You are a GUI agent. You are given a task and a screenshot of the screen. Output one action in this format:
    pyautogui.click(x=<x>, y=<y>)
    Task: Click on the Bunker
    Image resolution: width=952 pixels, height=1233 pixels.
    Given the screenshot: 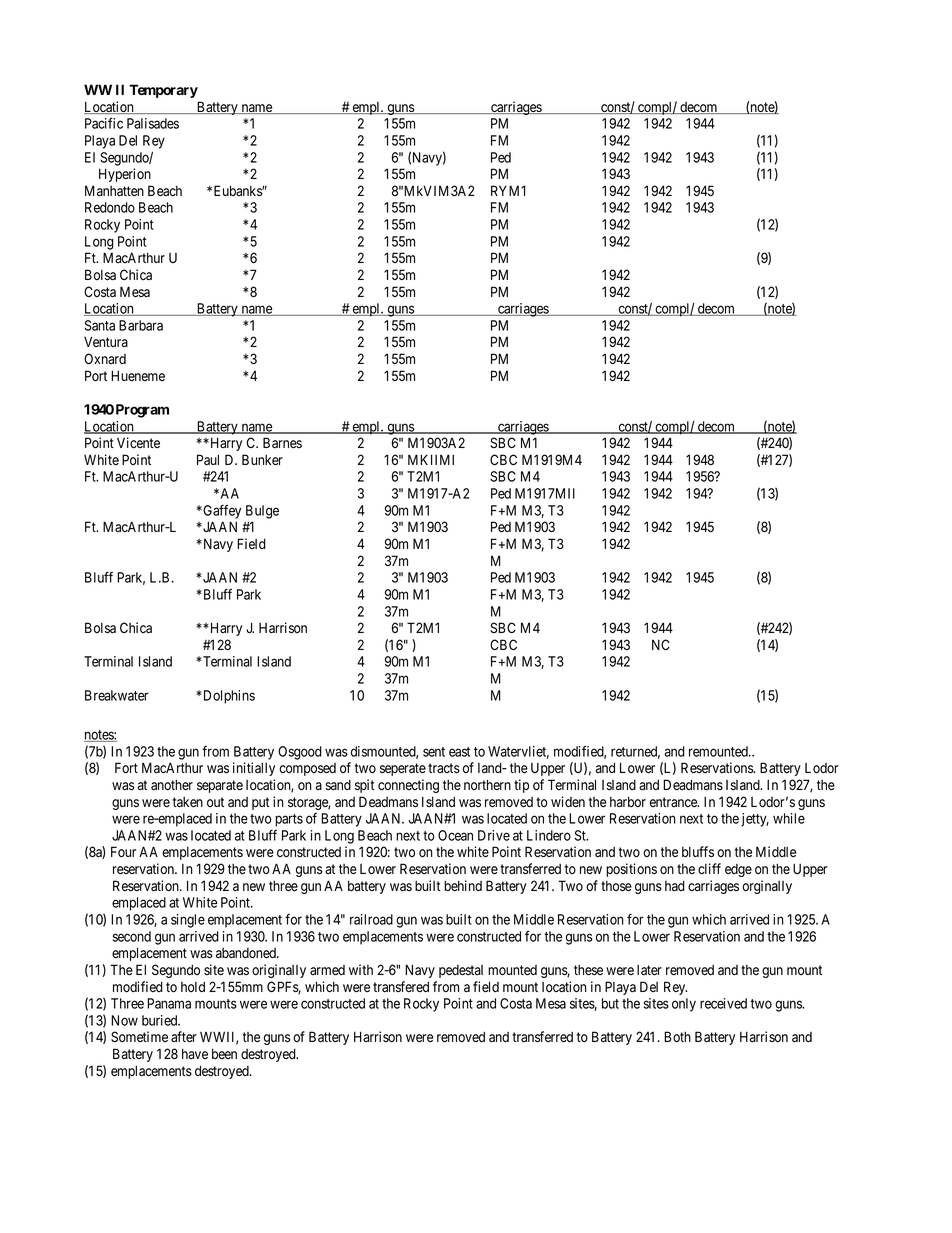 What is the action you would take?
    pyautogui.click(x=262, y=460)
